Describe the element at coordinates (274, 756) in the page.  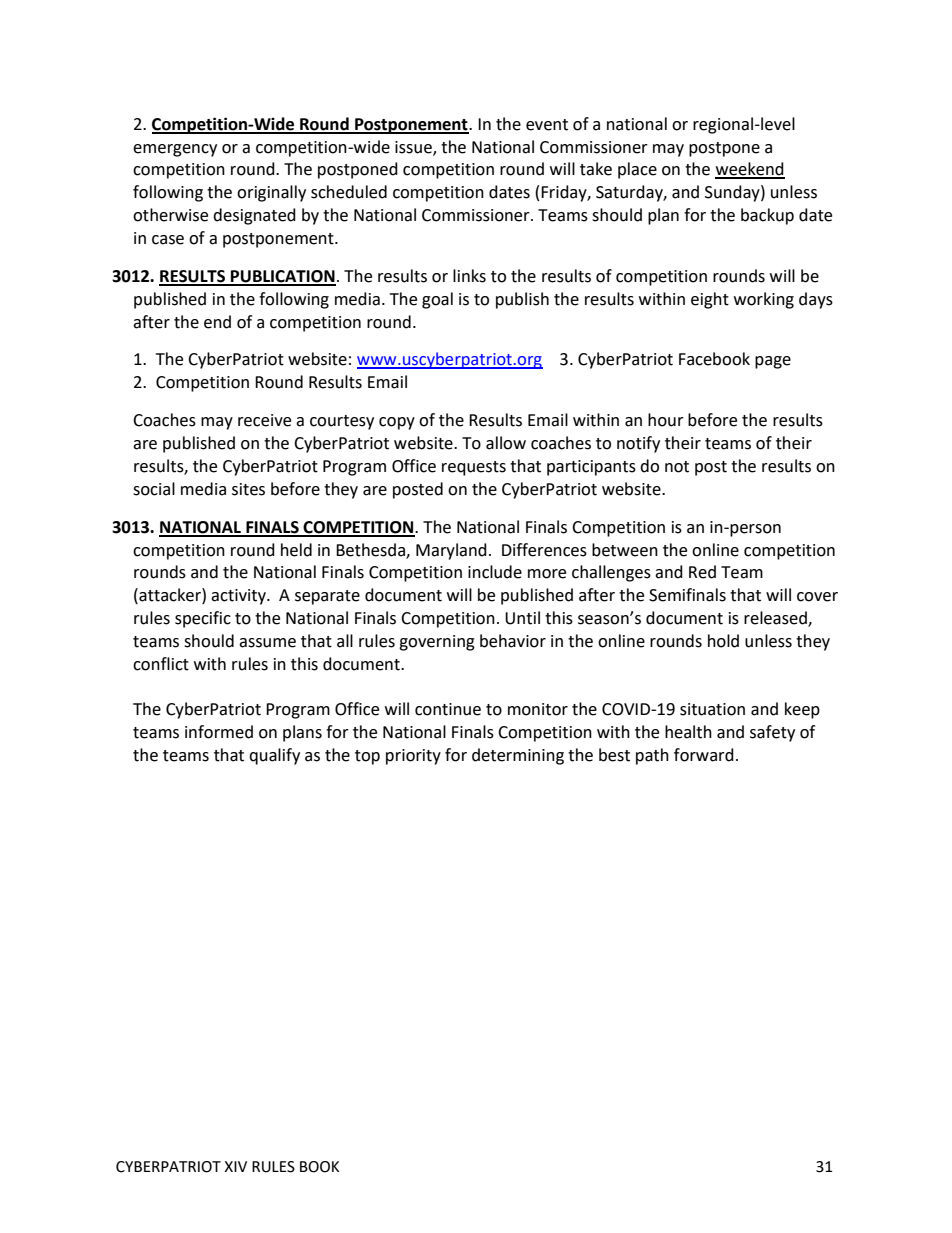
I see `qualify` at that location.
